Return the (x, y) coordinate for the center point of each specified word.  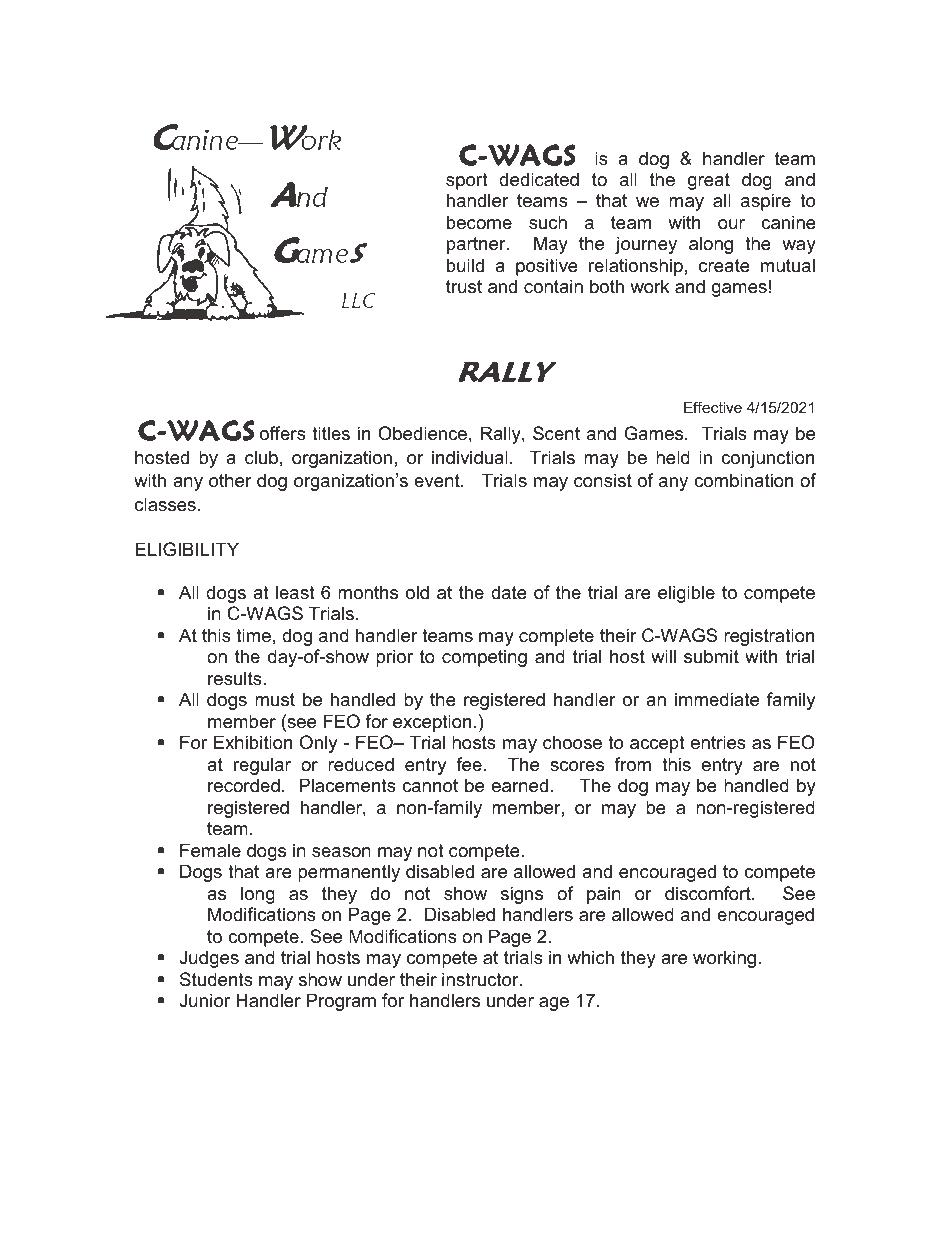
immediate (717, 699)
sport (467, 181)
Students (216, 979)
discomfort (709, 893)
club (261, 457)
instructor (481, 979)
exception (432, 723)
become (479, 222)
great (709, 181)
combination (743, 480)
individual (470, 457)
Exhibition (253, 742)
